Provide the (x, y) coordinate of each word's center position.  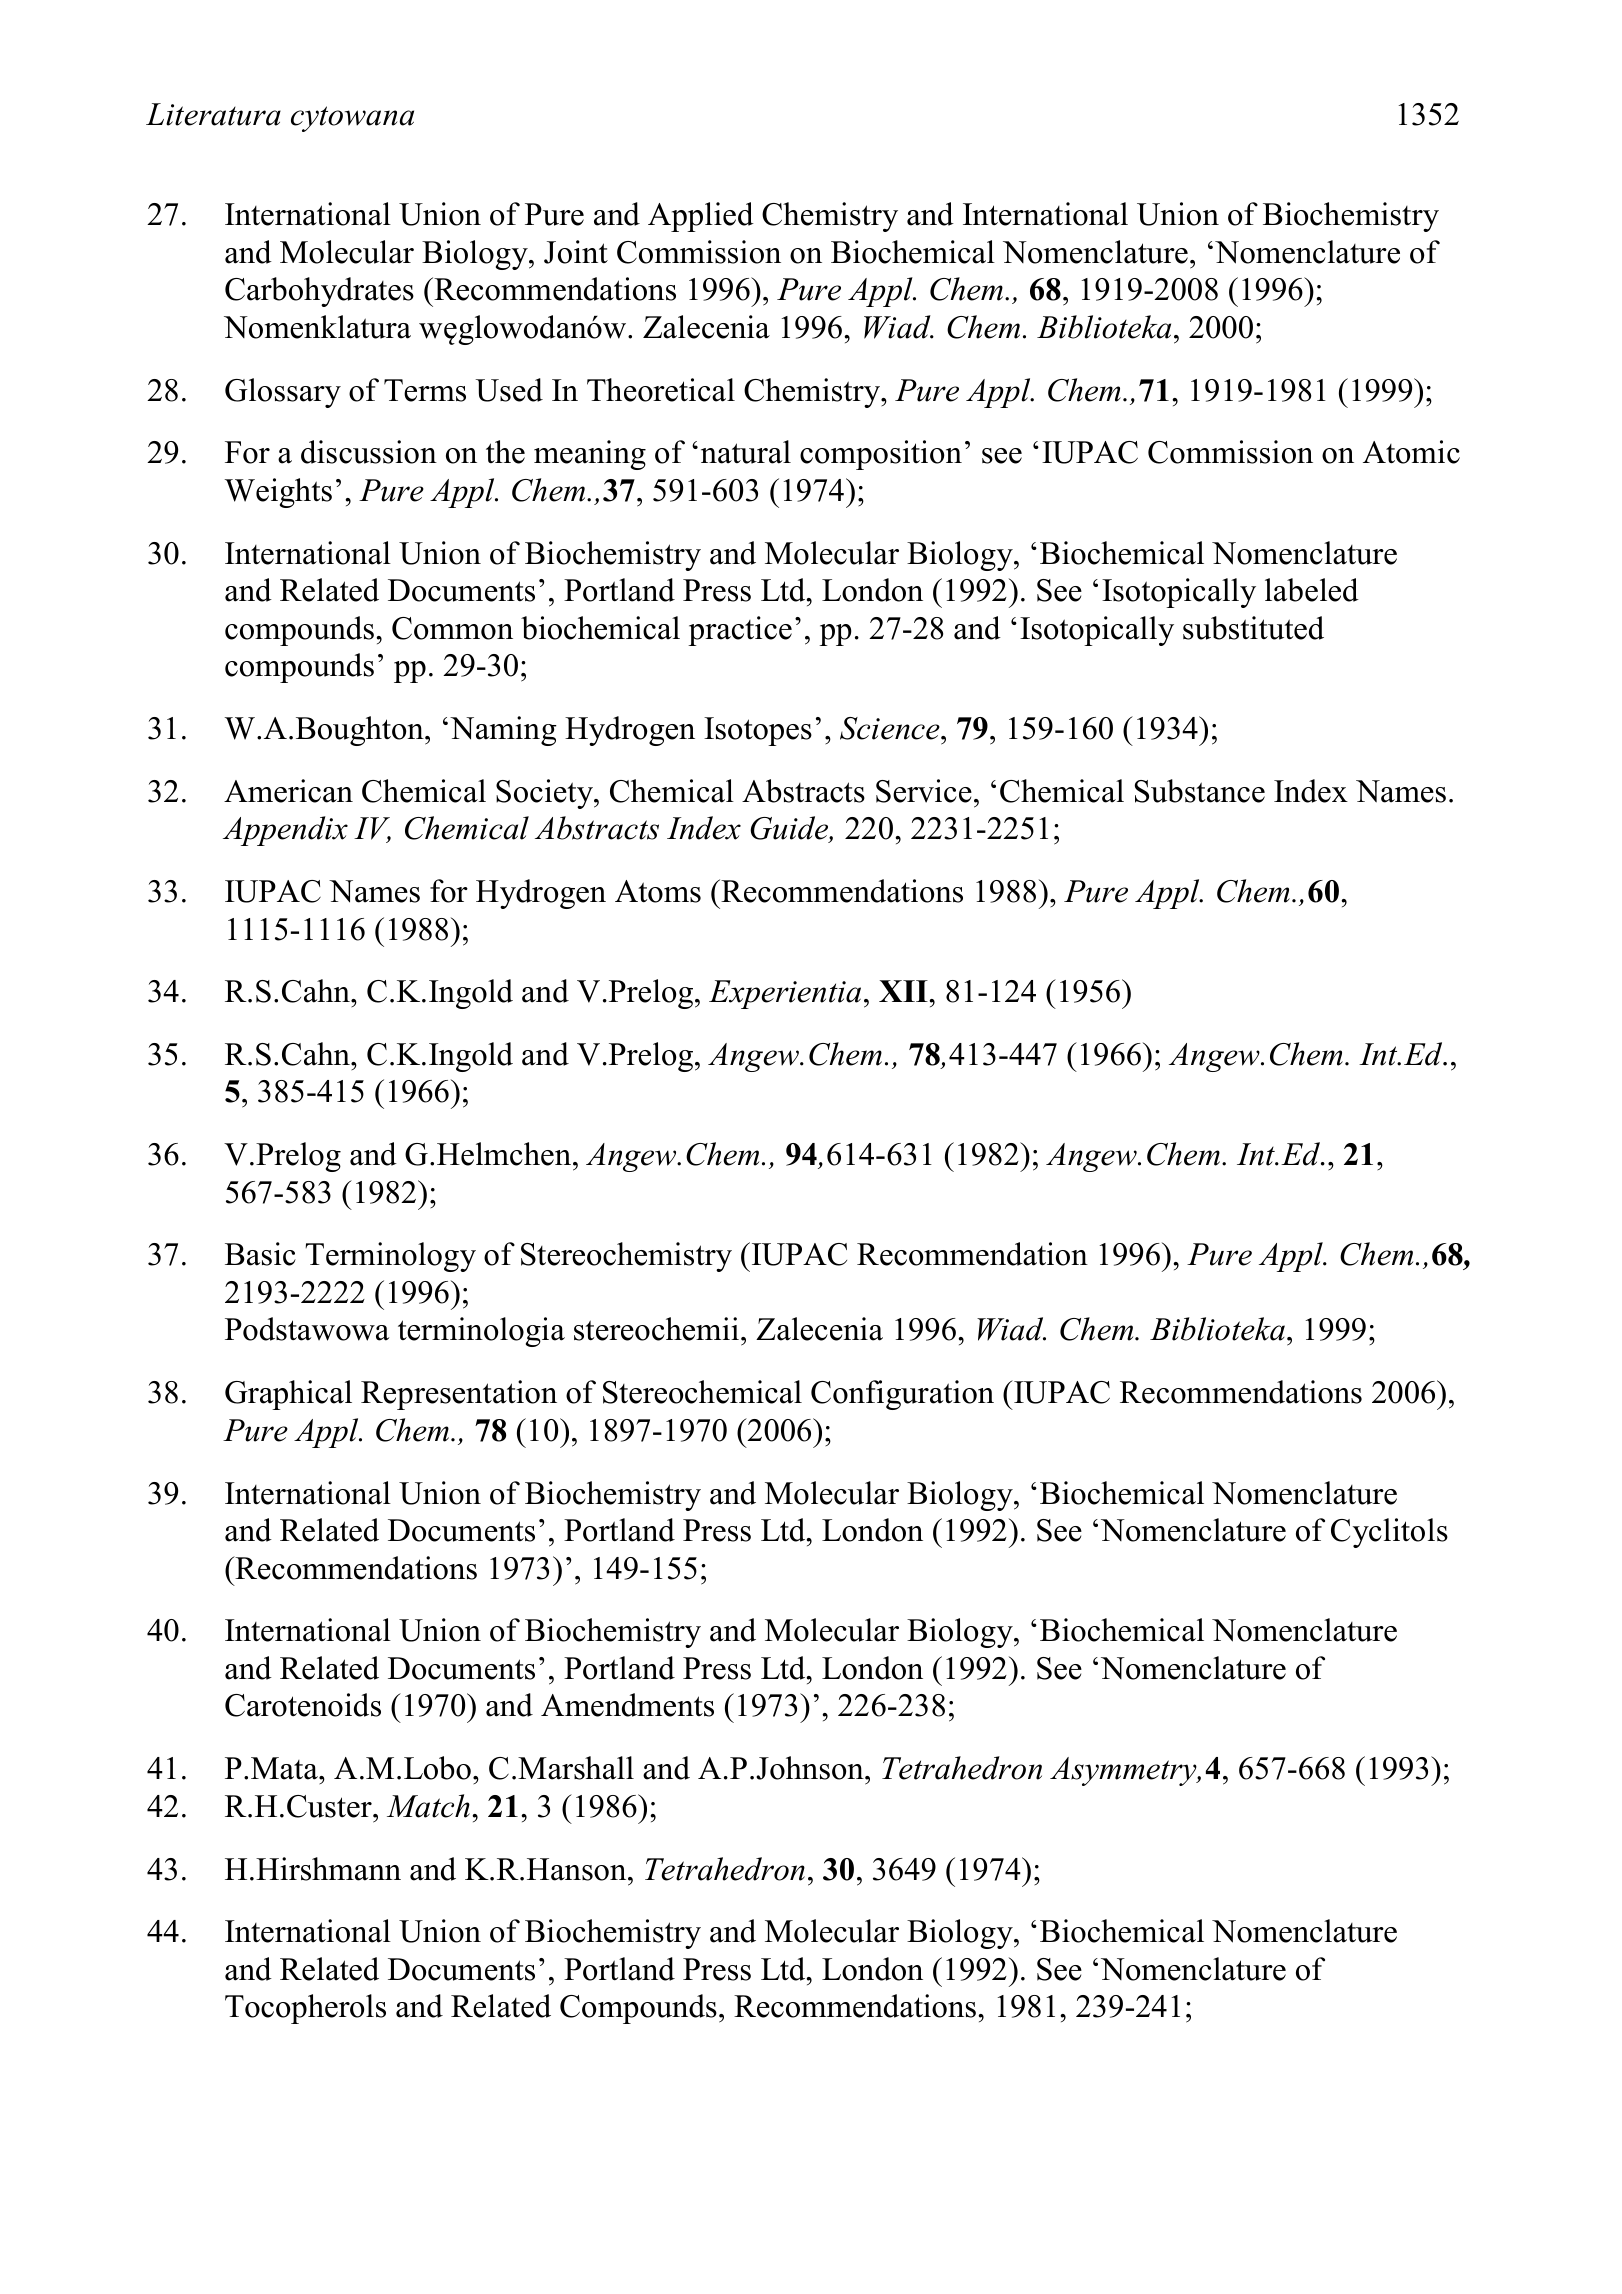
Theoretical (661, 390)
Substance (1200, 791)
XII (904, 991)
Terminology (390, 1257)
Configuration (902, 1395)
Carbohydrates (319, 292)
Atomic (1411, 452)
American (288, 791)
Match (428, 1806)
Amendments (627, 1705)
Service (924, 791)
